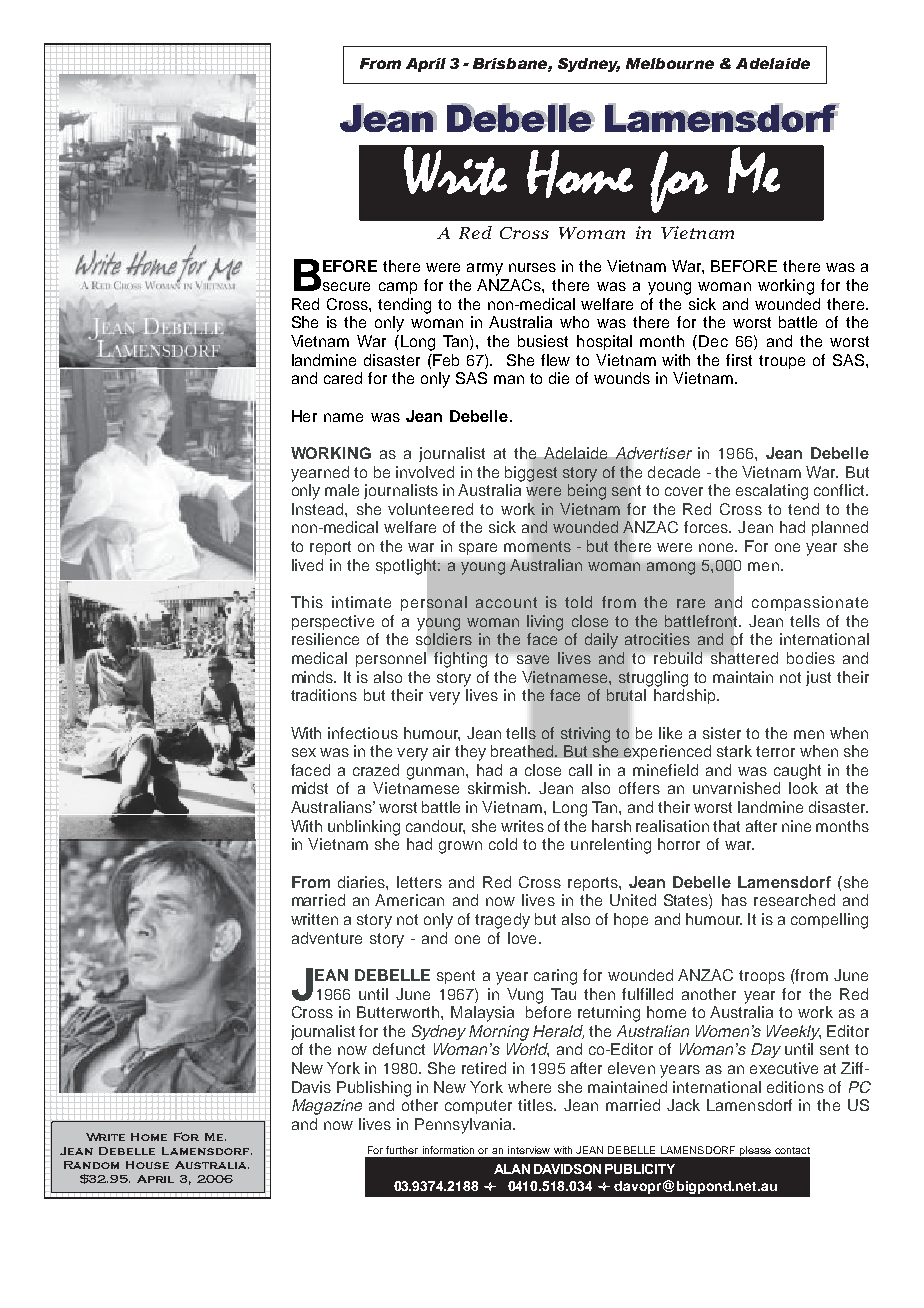  Describe the element at coordinates (464, 1126) in the screenshot. I see `Pennsylvania` at that location.
